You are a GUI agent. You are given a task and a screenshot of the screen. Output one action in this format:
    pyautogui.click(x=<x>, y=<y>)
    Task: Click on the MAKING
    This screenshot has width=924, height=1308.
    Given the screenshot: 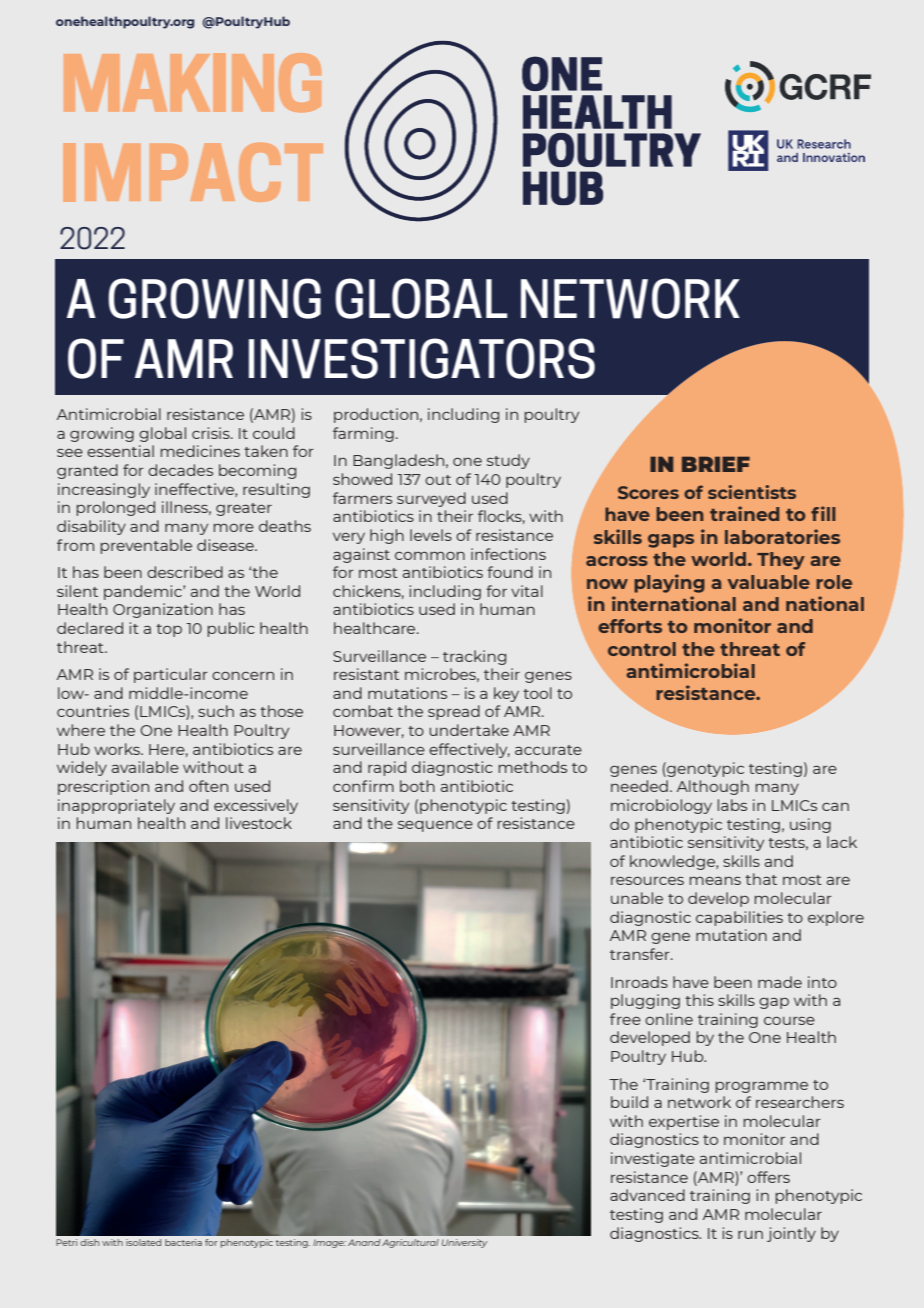 What is the action you would take?
    pyautogui.click(x=192, y=82)
